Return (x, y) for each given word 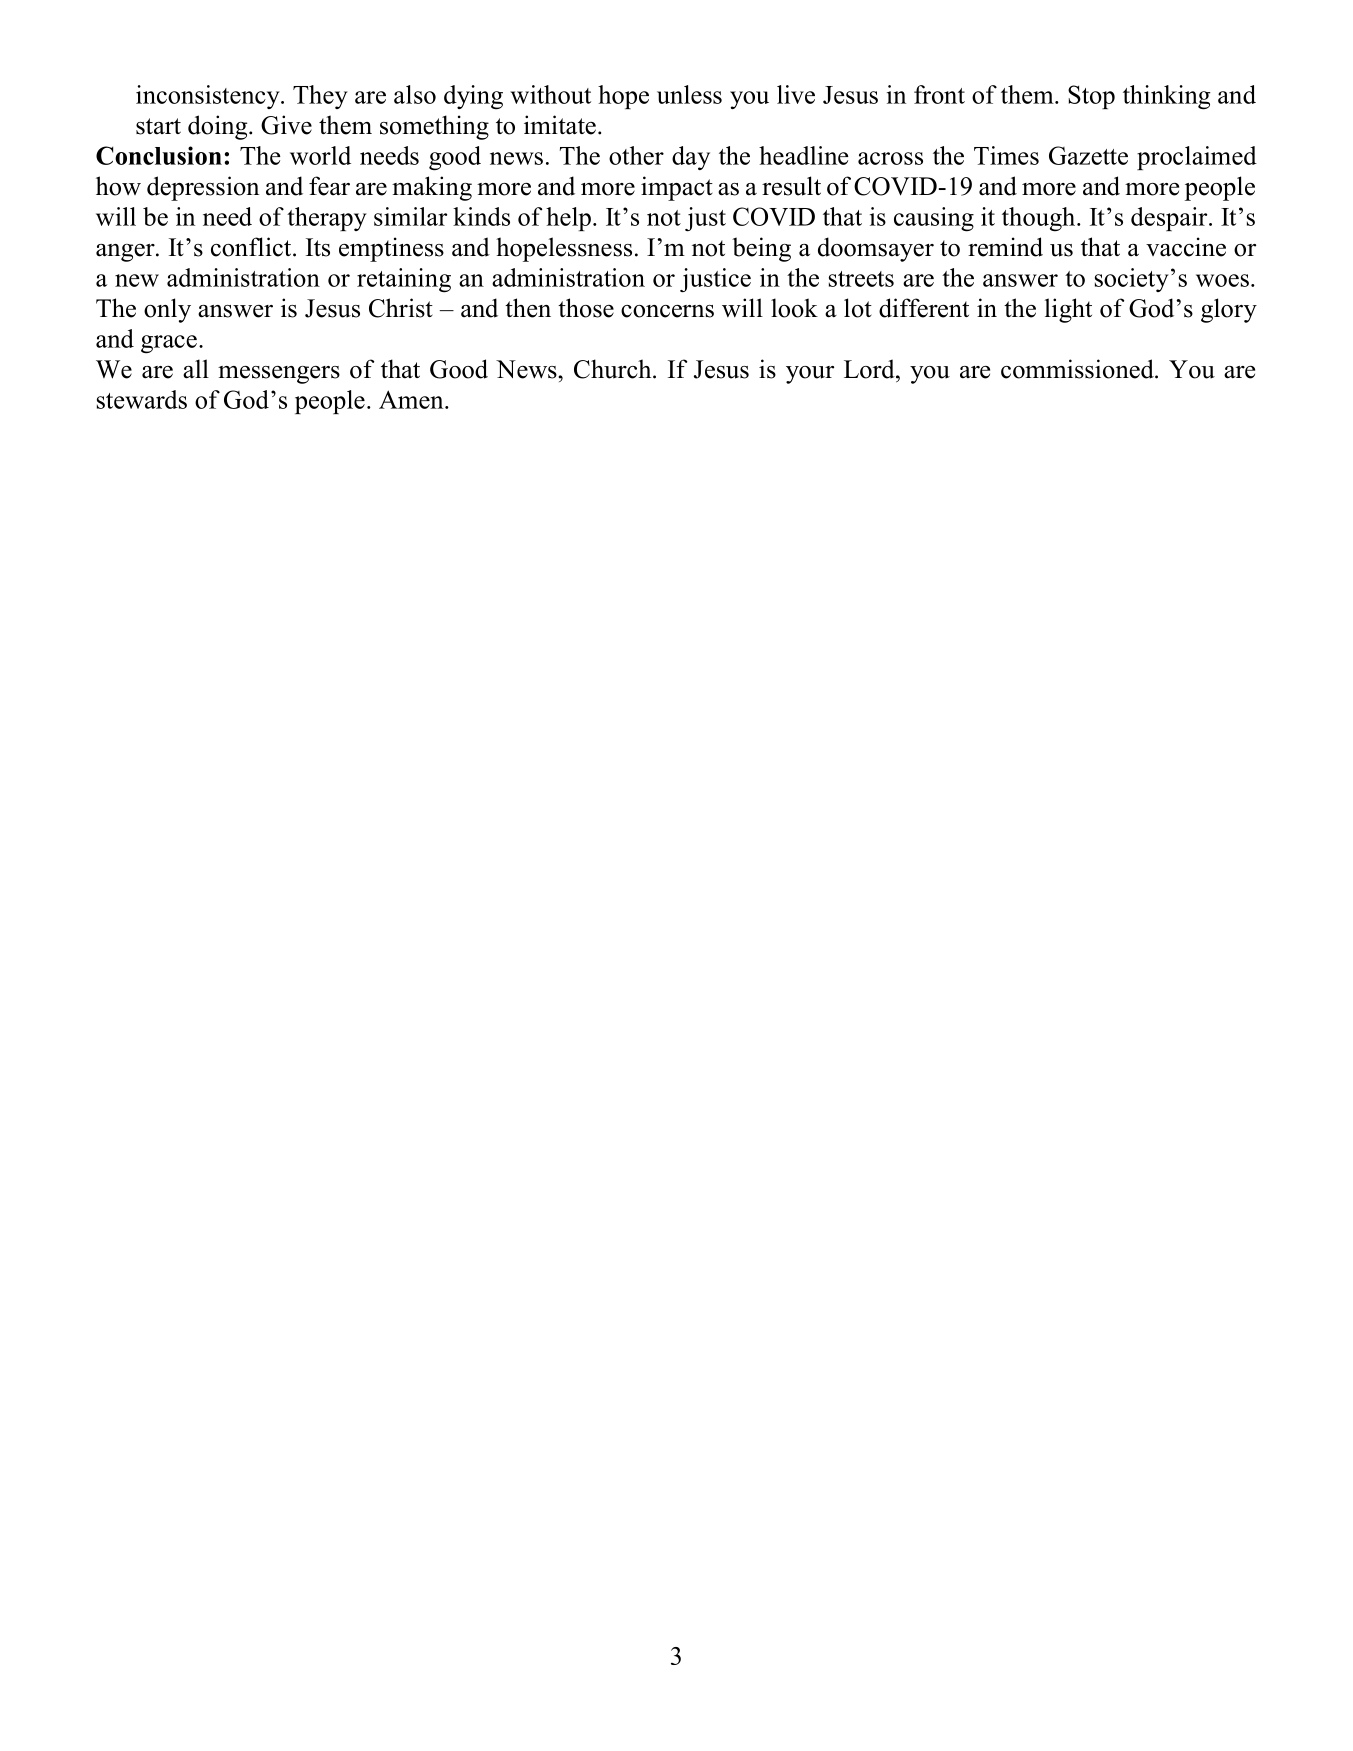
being (761, 249)
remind (1005, 247)
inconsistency (209, 97)
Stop (1091, 97)
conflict (252, 247)
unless (689, 94)
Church (614, 369)
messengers (279, 375)
